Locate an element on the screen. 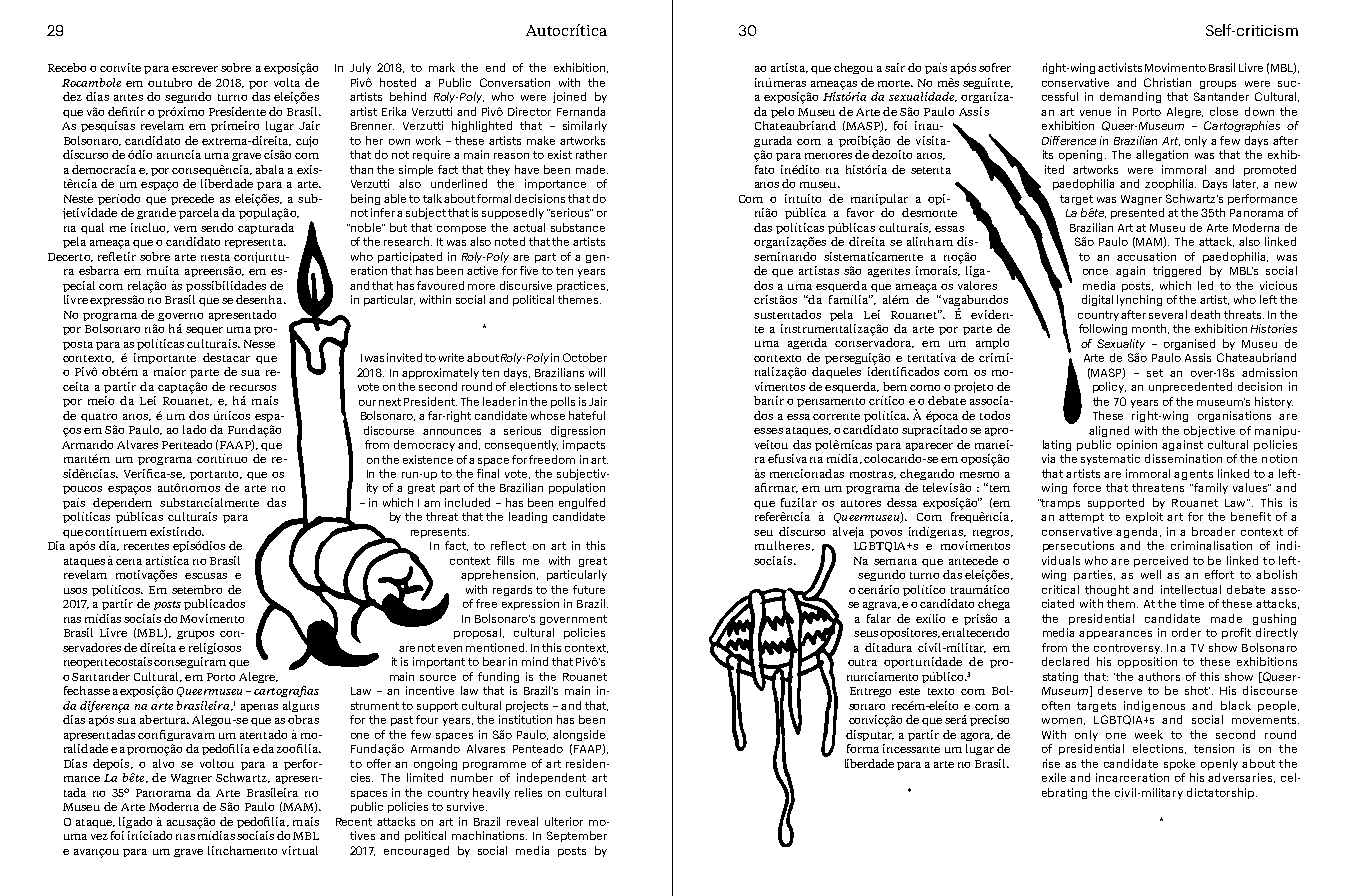  demanding is located at coordinates (1130, 97).
